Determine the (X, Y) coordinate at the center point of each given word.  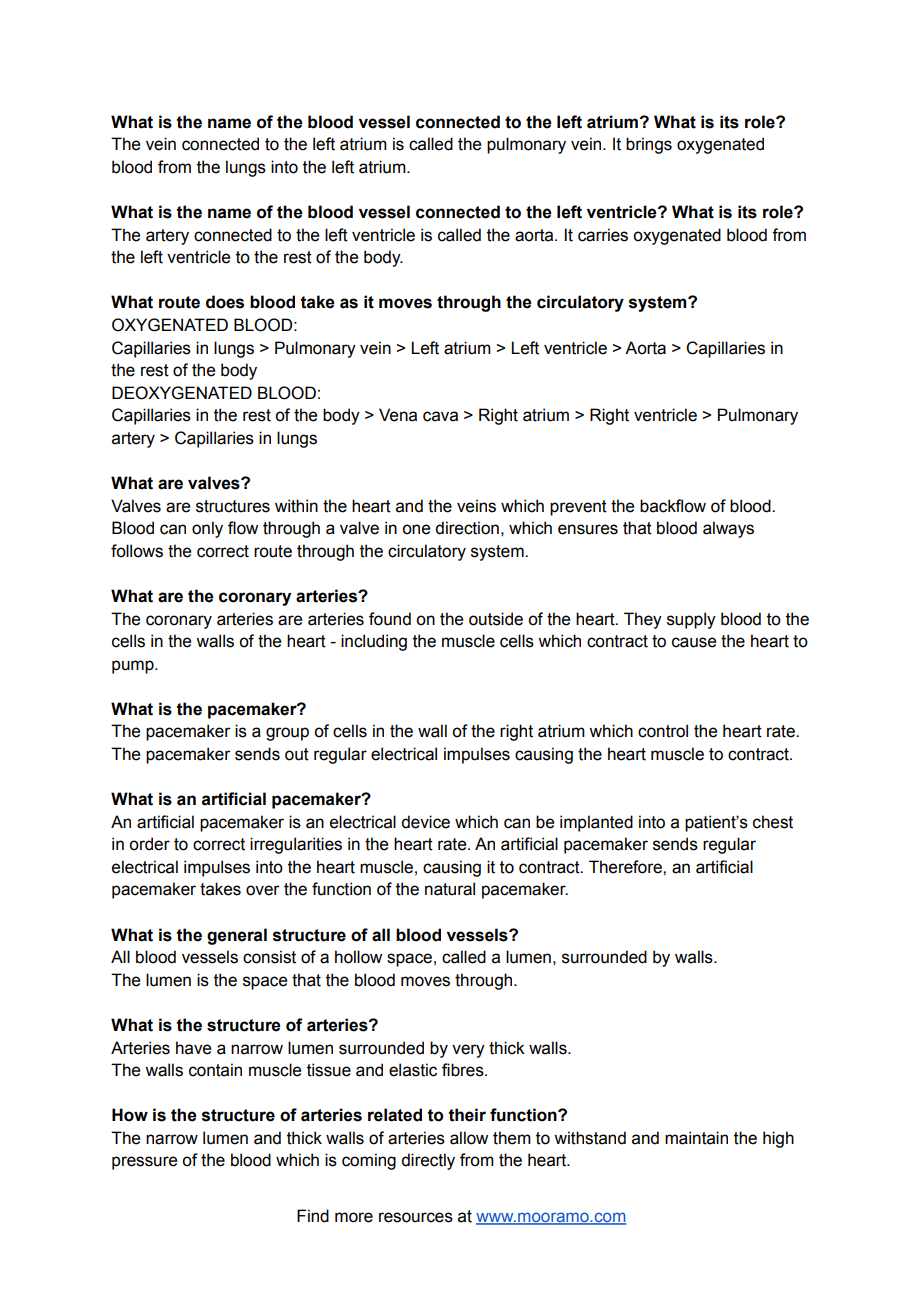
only (207, 529)
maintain (696, 1138)
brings (649, 145)
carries (603, 235)
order (149, 844)
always (728, 529)
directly (428, 1161)
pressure (144, 1163)
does (225, 302)
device (425, 822)
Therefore (626, 867)
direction (467, 528)
